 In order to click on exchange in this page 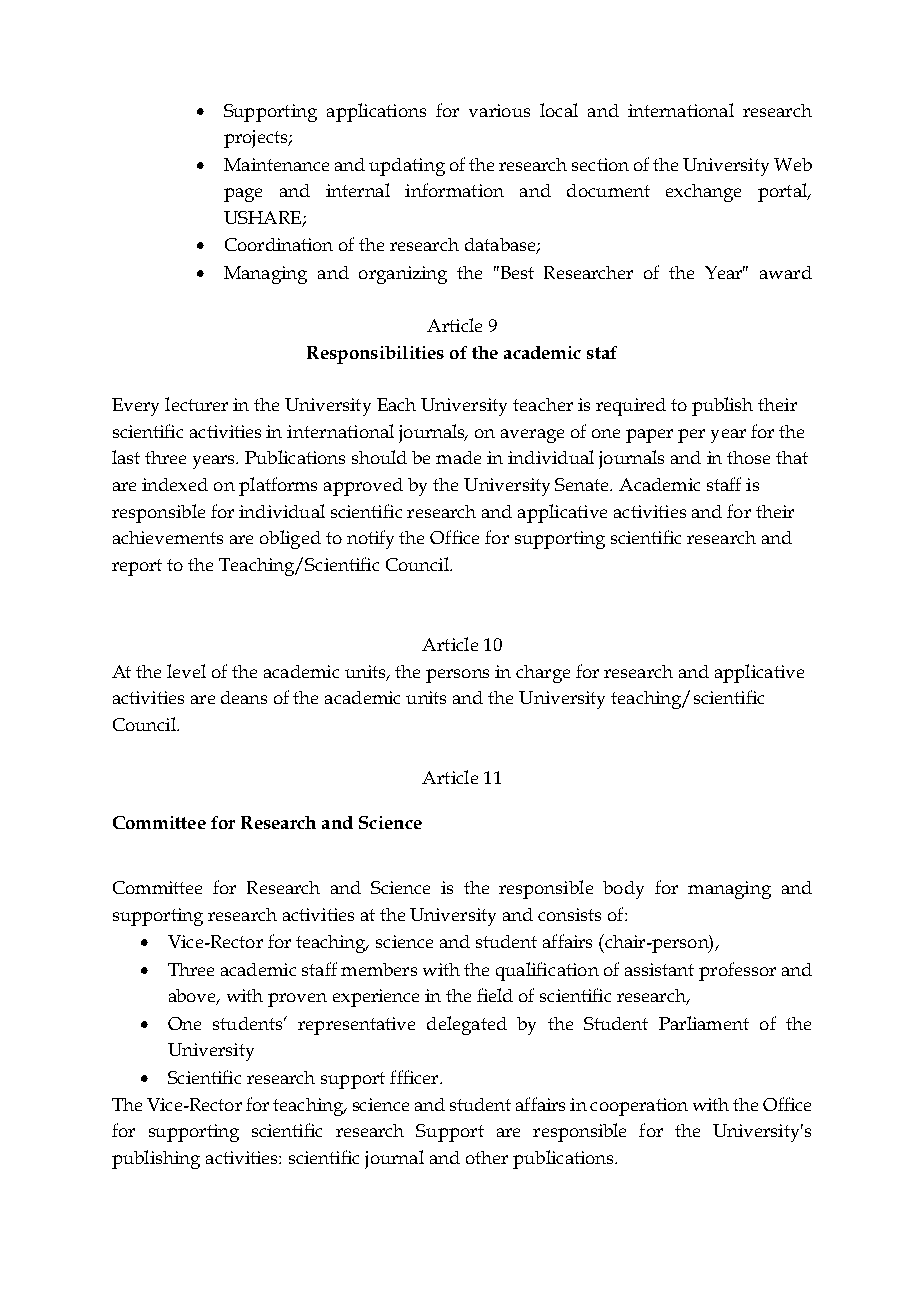, I will do `click(703, 193)`.
